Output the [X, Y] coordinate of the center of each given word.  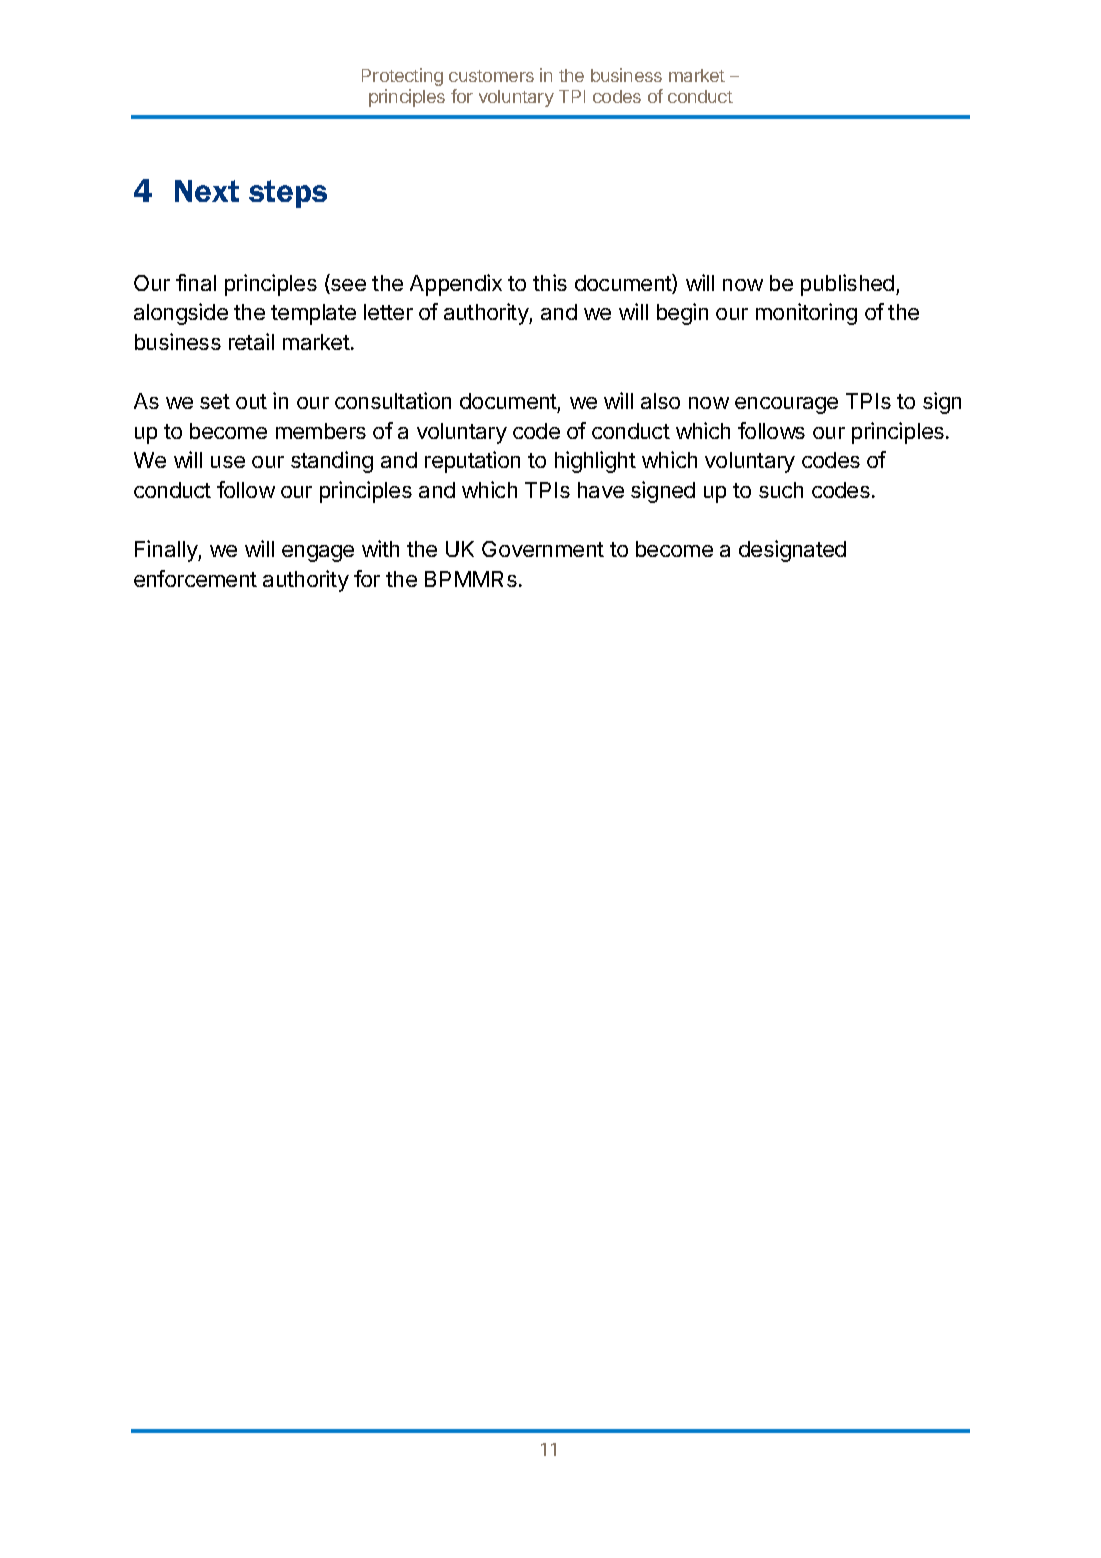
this [550, 282]
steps [288, 194]
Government [543, 549]
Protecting [402, 77]
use [228, 462]
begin [682, 314]
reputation [472, 462]
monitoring [806, 314]
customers [491, 76]
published [847, 285]
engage [318, 553]
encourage [786, 405]
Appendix [456, 285]
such [781, 490]
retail [251, 341]
